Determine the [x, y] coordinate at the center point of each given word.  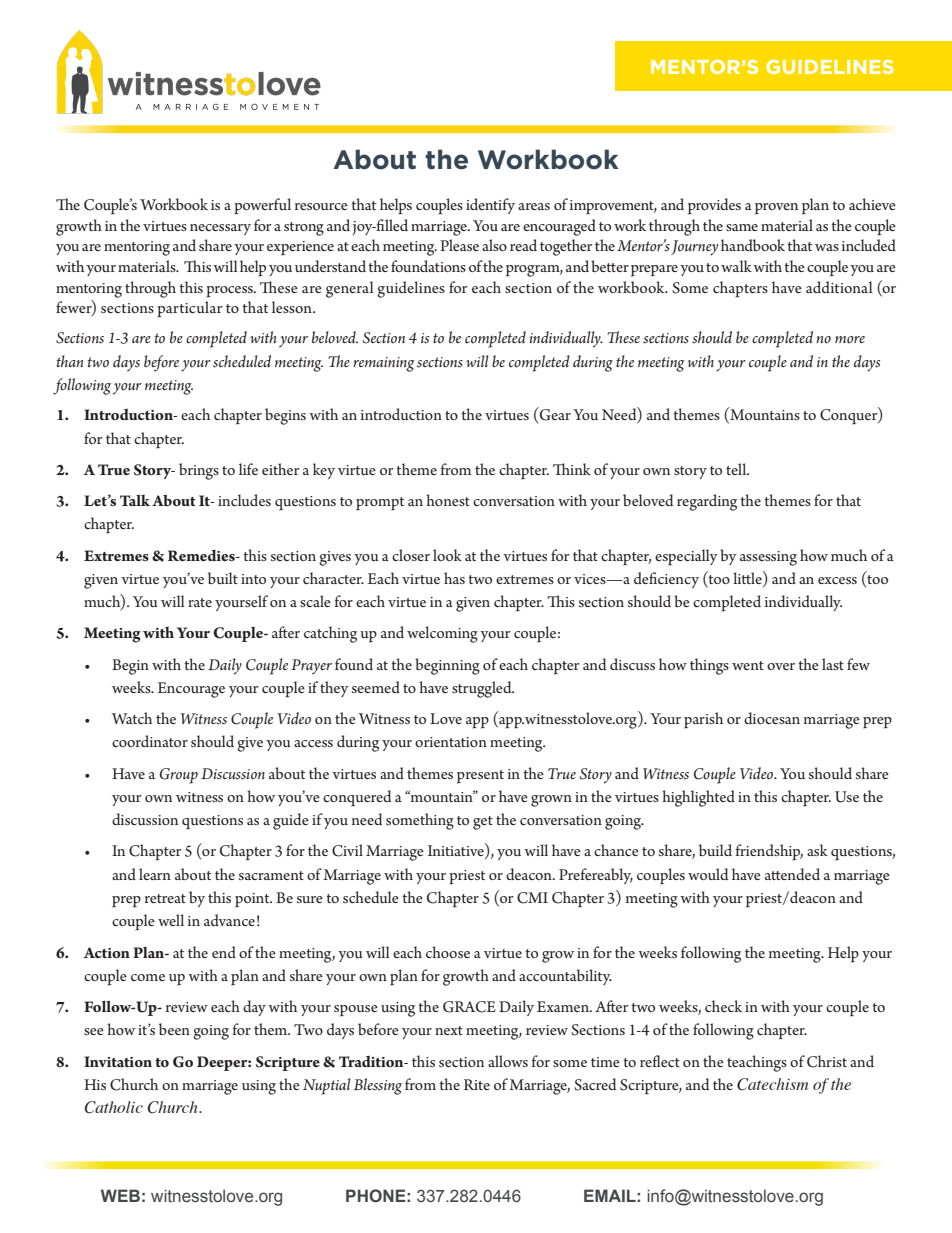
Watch [131, 718]
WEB [120, 1195]
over [781, 666]
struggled [483, 689]
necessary [220, 229]
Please [459, 245]
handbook [753, 245]
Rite [477, 1084]
